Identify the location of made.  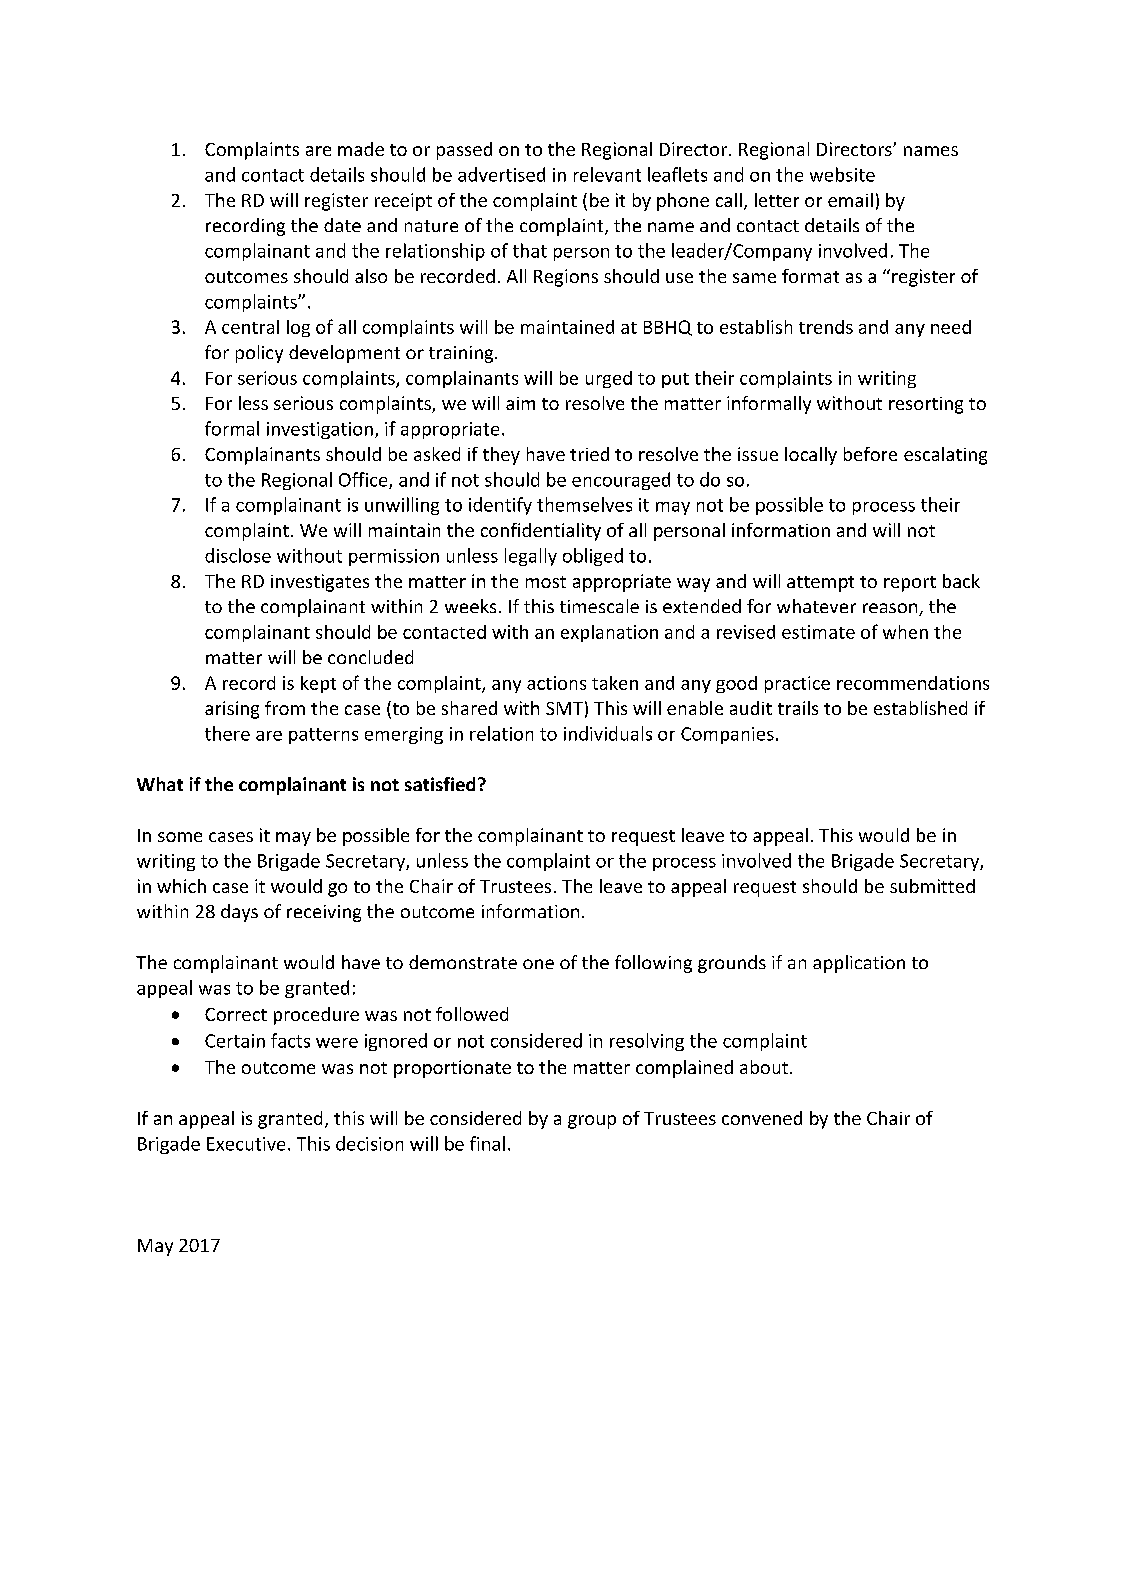
(361, 149).
